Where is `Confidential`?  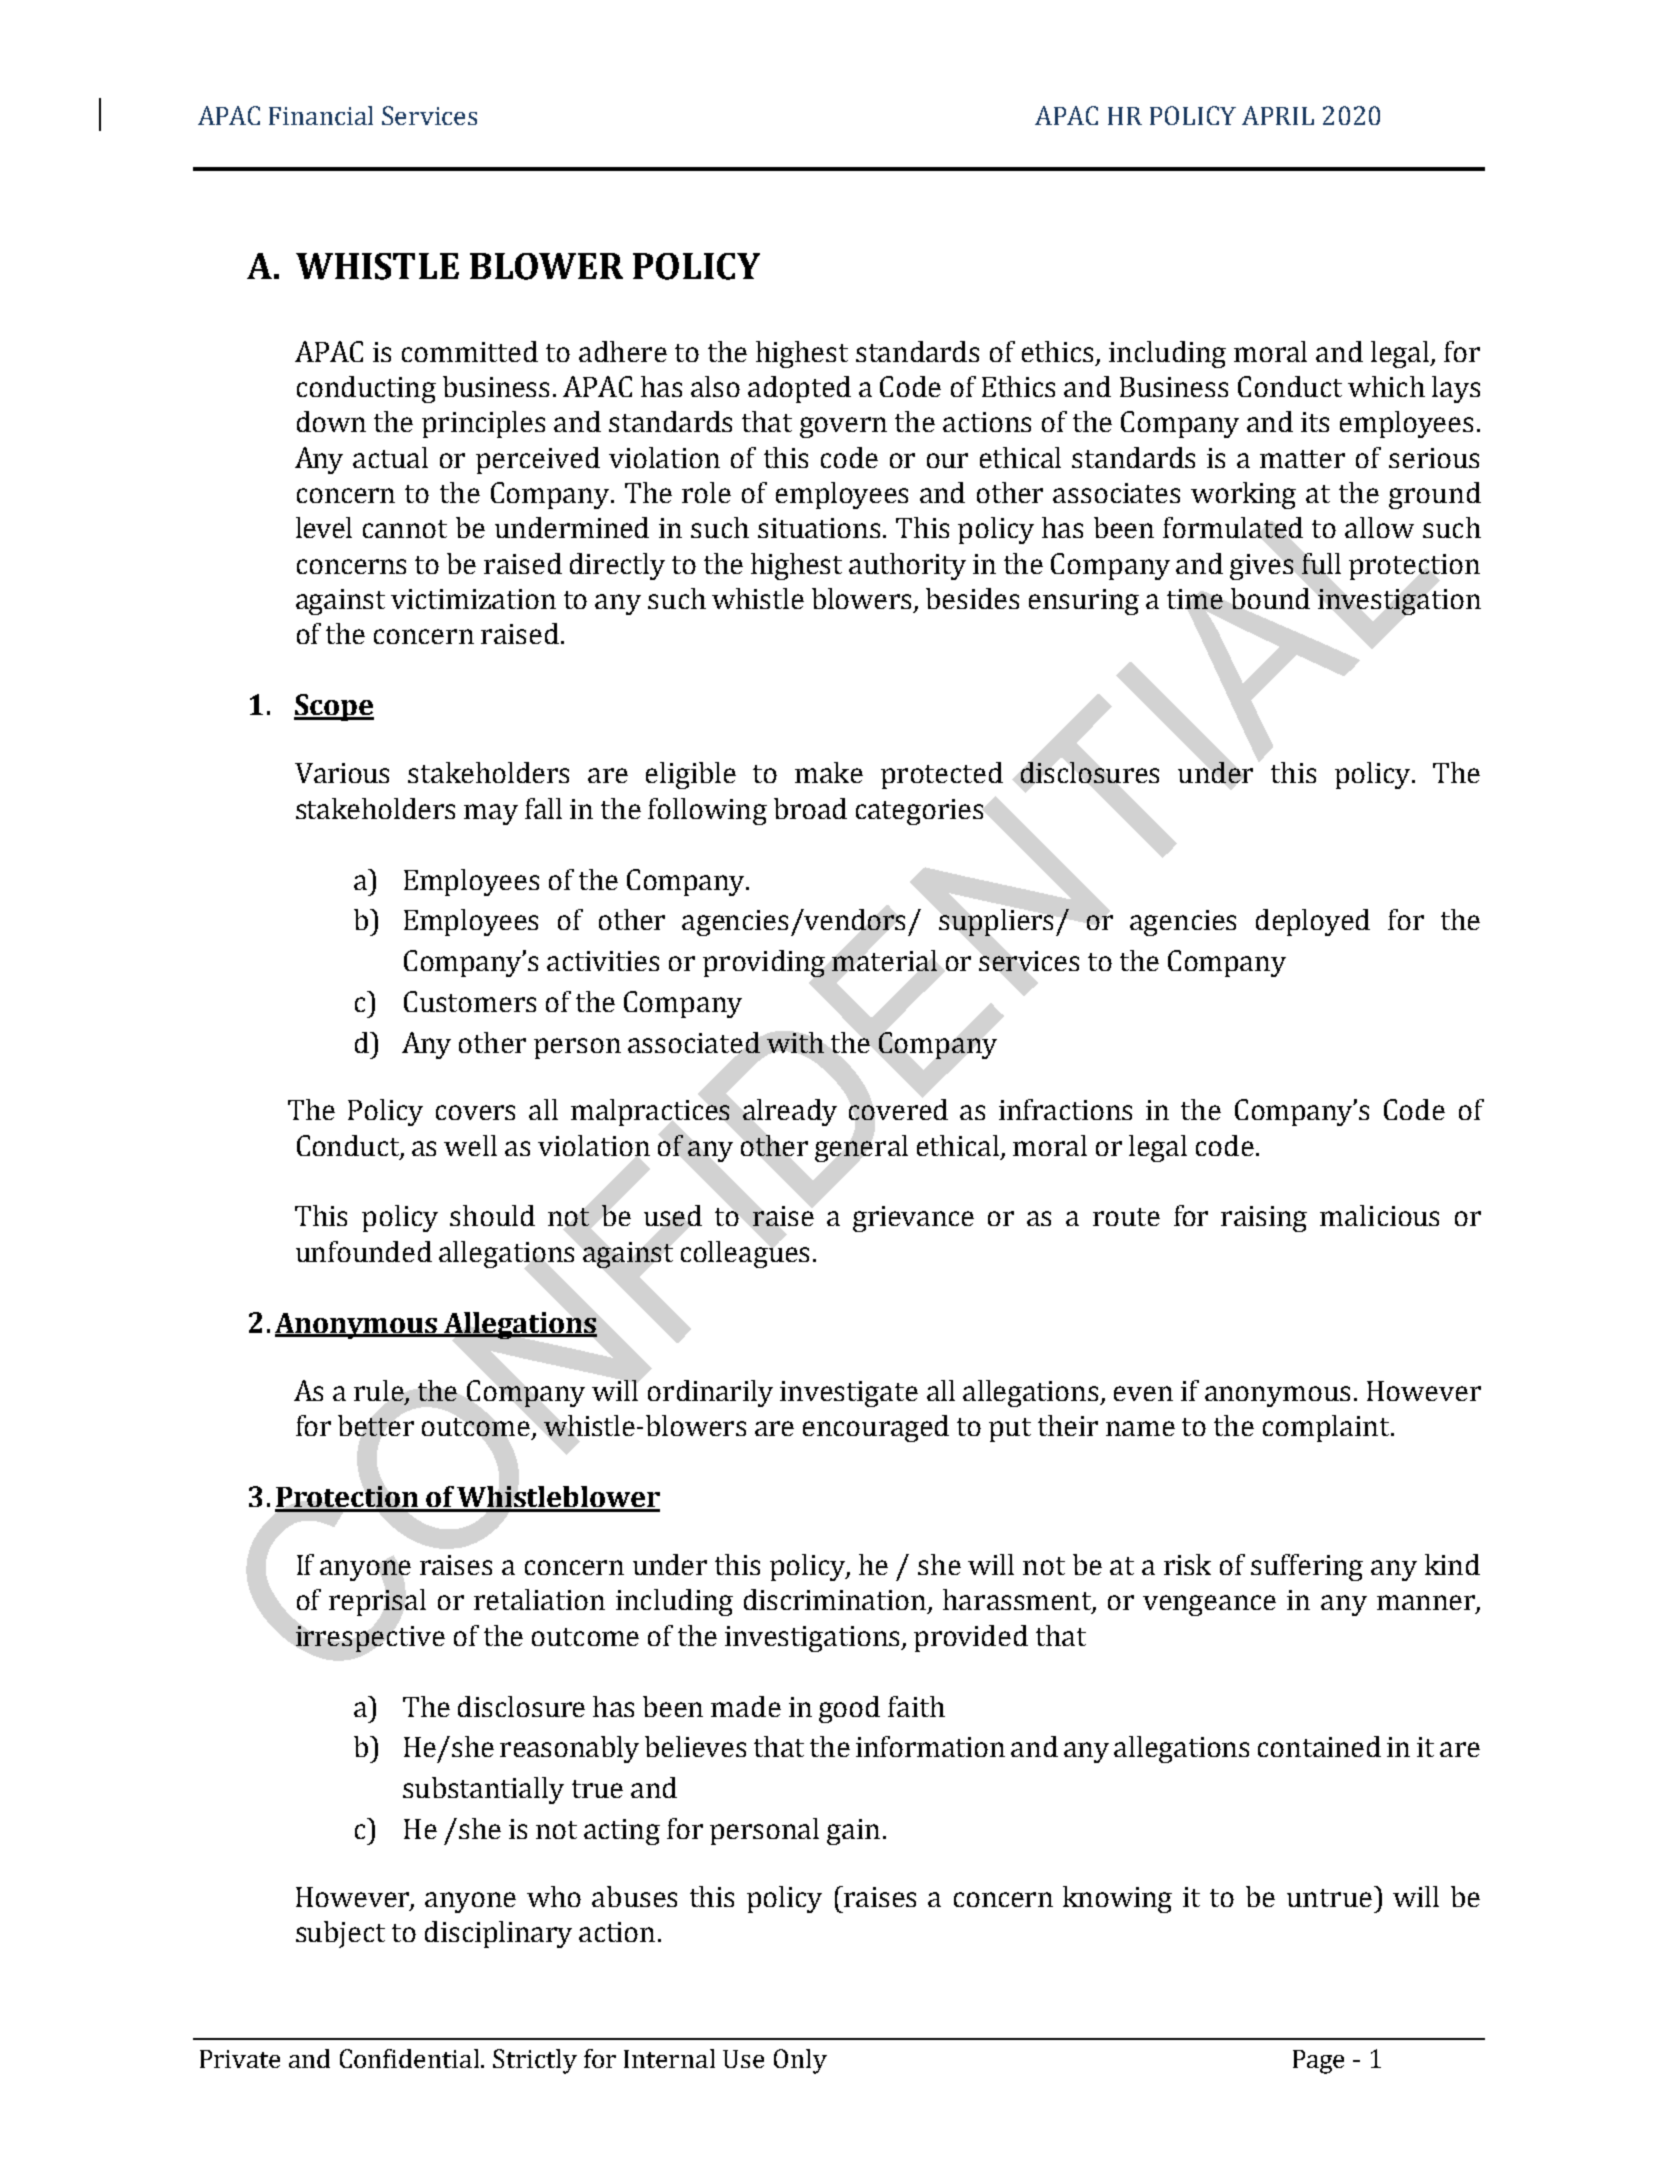
Confidential is located at coordinates (411, 2058).
